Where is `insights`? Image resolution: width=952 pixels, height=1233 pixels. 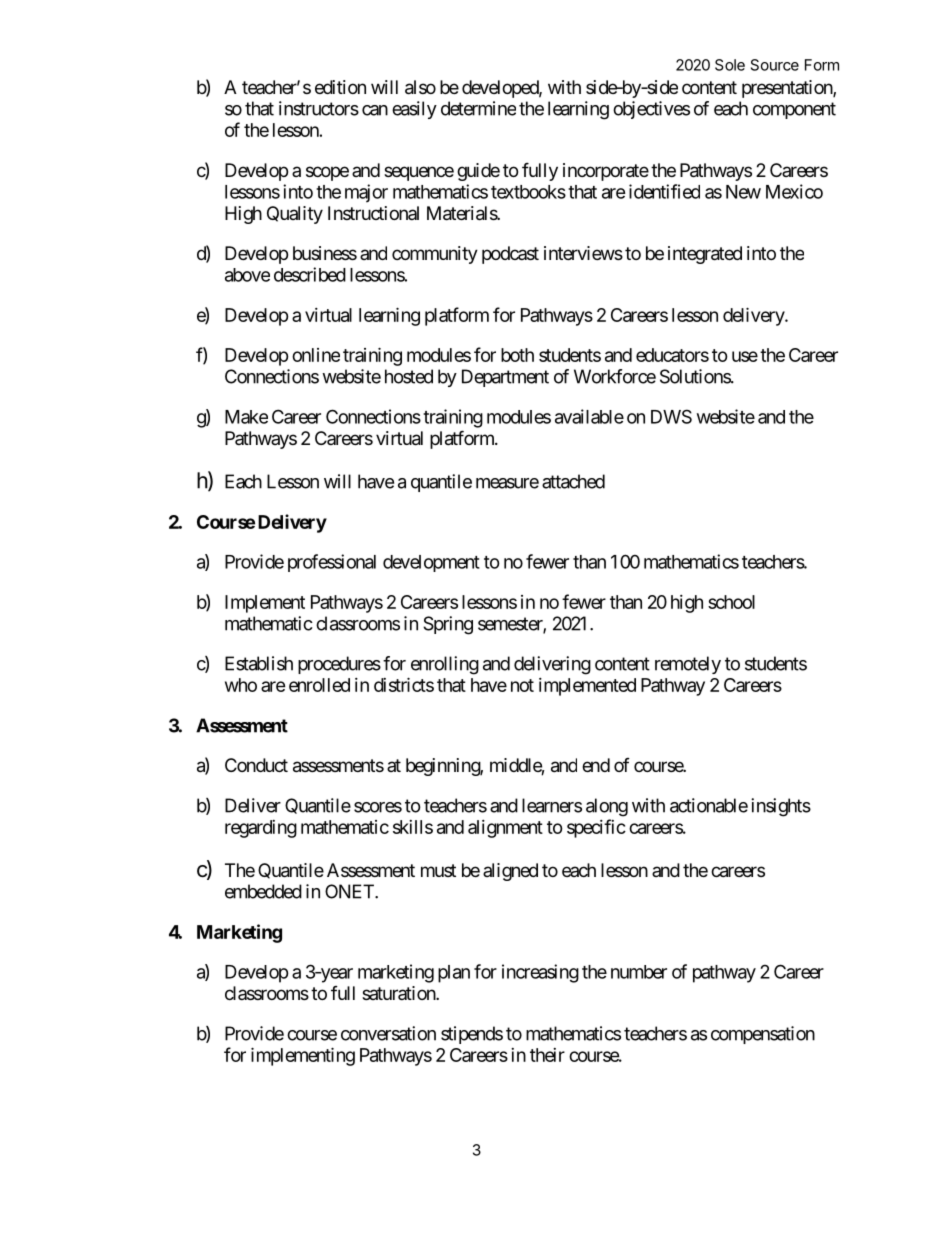 insights is located at coordinates (781, 807).
